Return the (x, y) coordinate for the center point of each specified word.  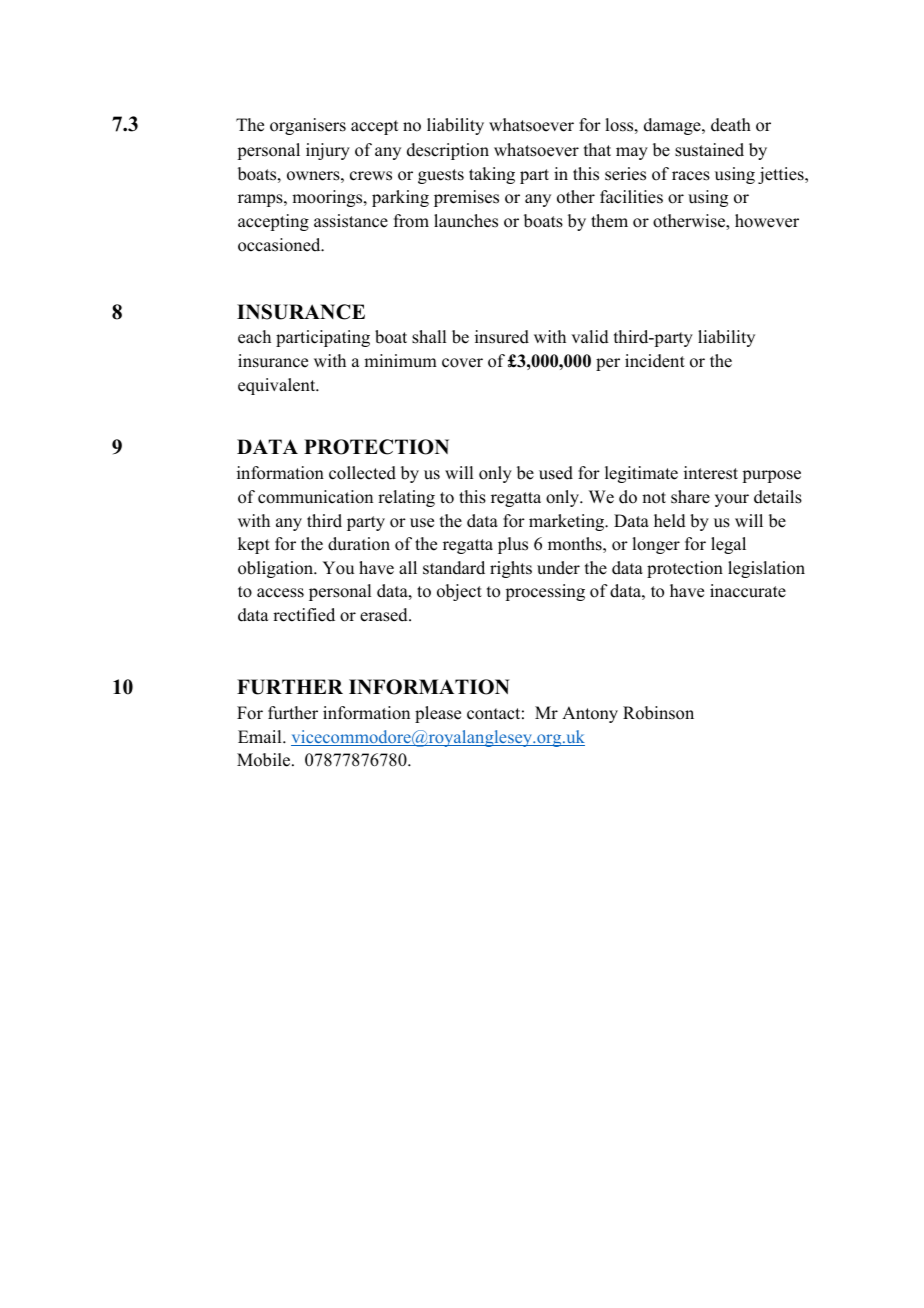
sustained (709, 150)
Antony (590, 714)
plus (513, 545)
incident (655, 361)
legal (728, 545)
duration (359, 544)
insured (502, 337)
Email (261, 736)
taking (492, 175)
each (254, 337)
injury (328, 151)
